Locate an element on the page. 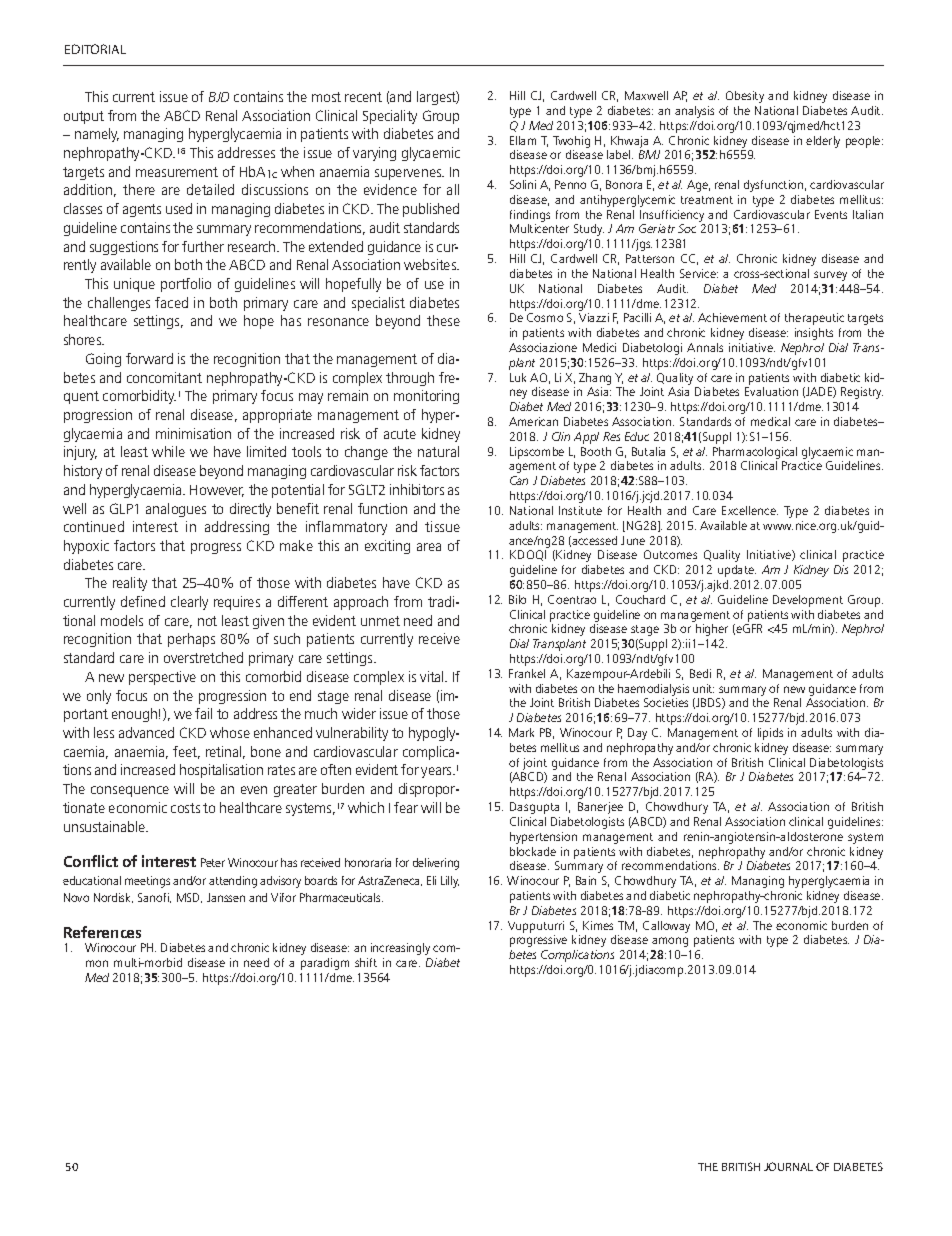 The height and width of the page is (1236, 952). Luk is located at coordinates (518, 377).
